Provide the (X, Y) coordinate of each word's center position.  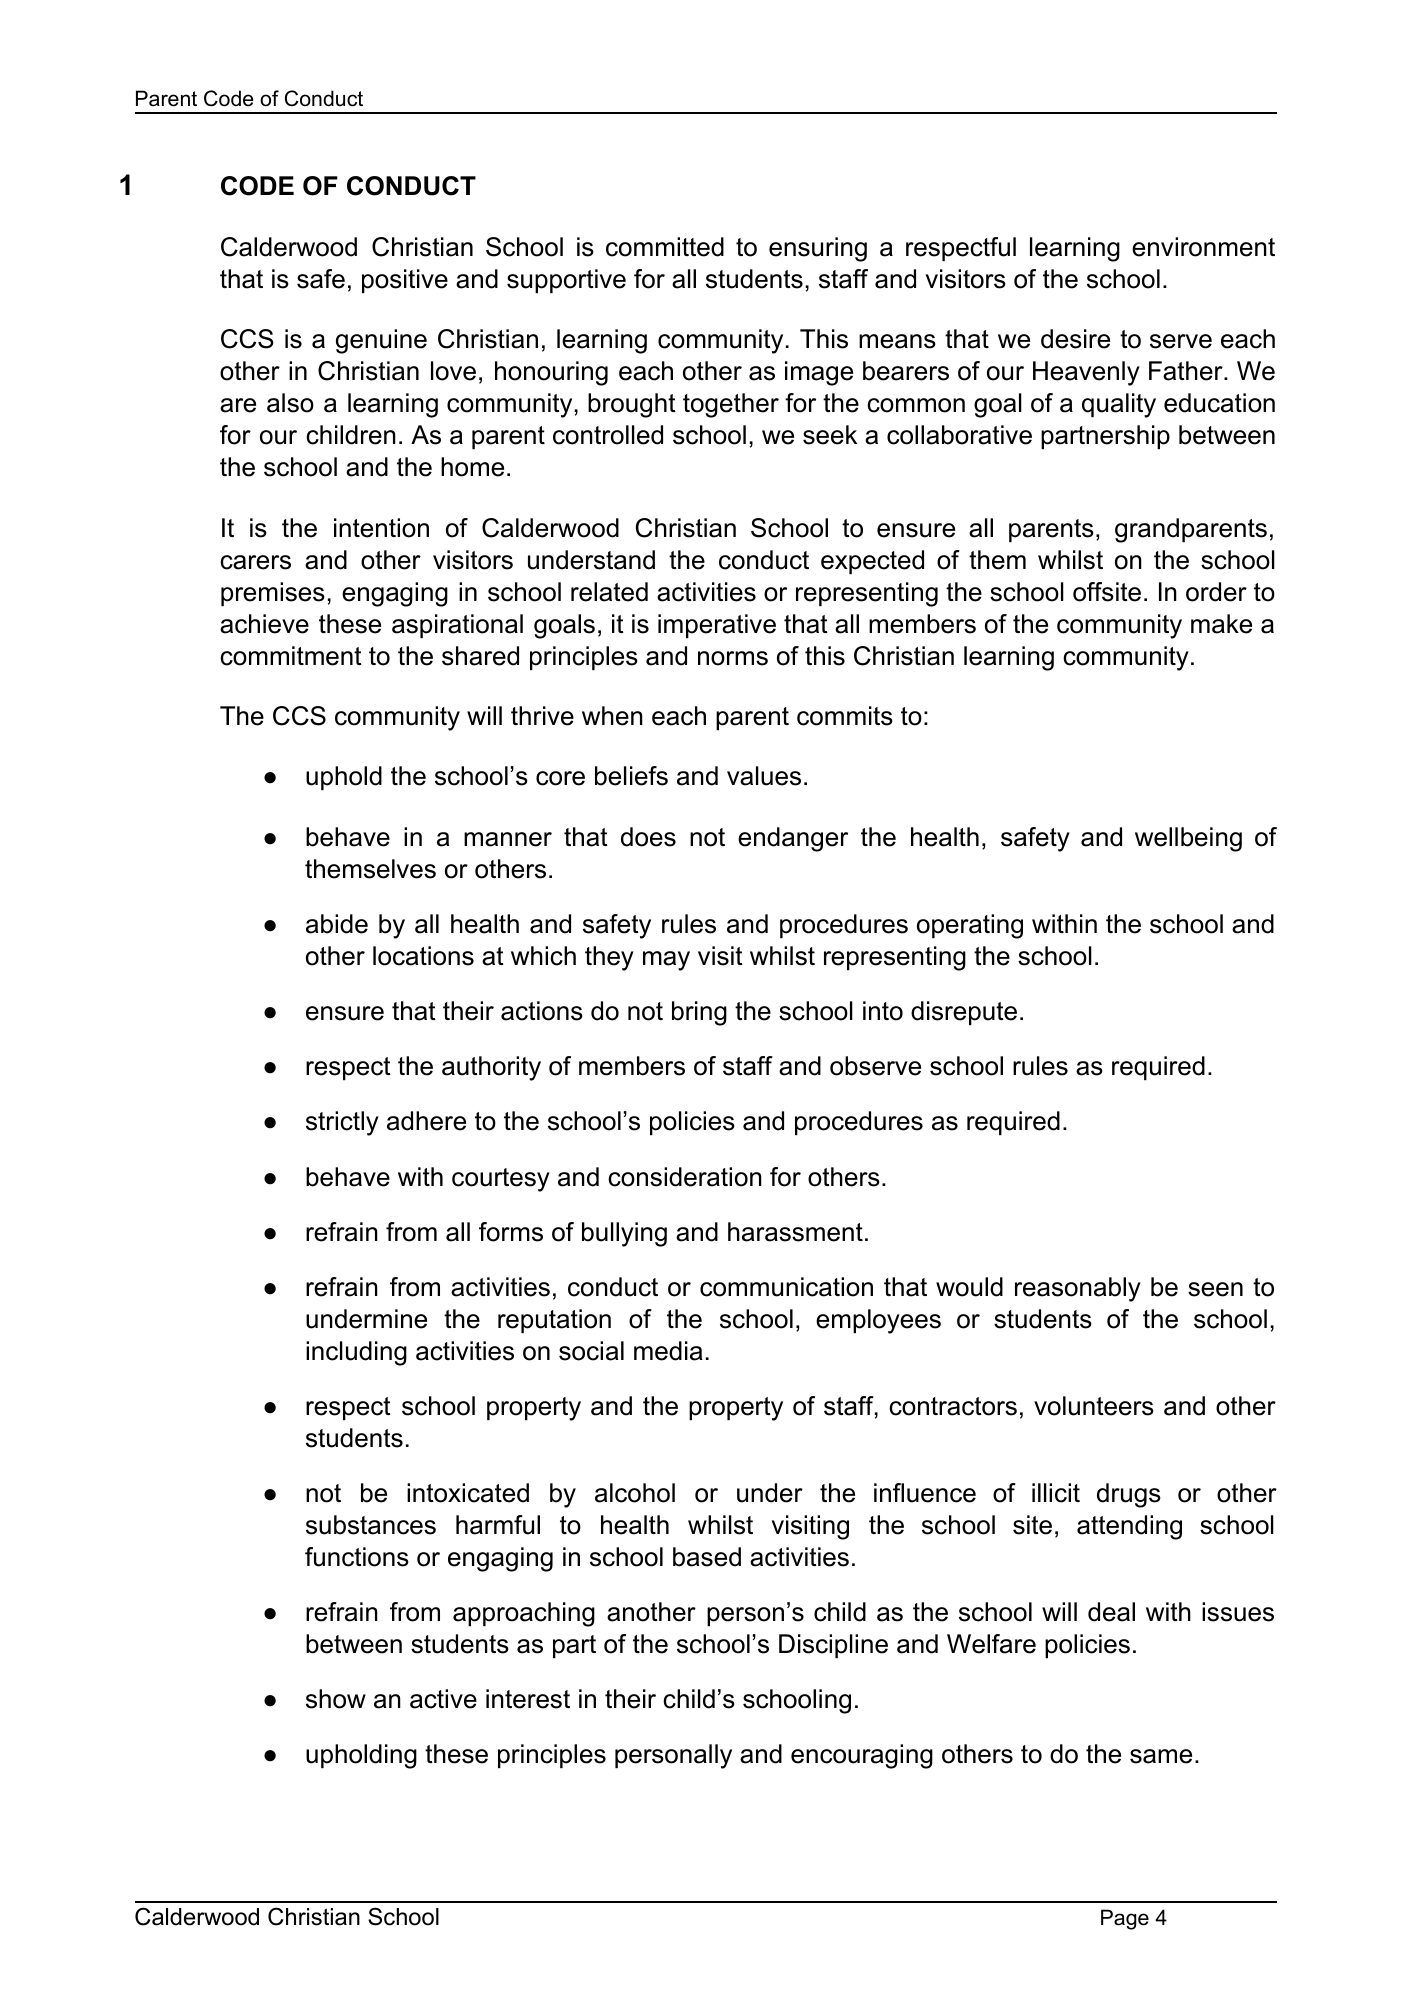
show (336, 1699)
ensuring (818, 249)
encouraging (862, 1756)
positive (405, 281)
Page (1125, 1919)
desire (1075, 339)
